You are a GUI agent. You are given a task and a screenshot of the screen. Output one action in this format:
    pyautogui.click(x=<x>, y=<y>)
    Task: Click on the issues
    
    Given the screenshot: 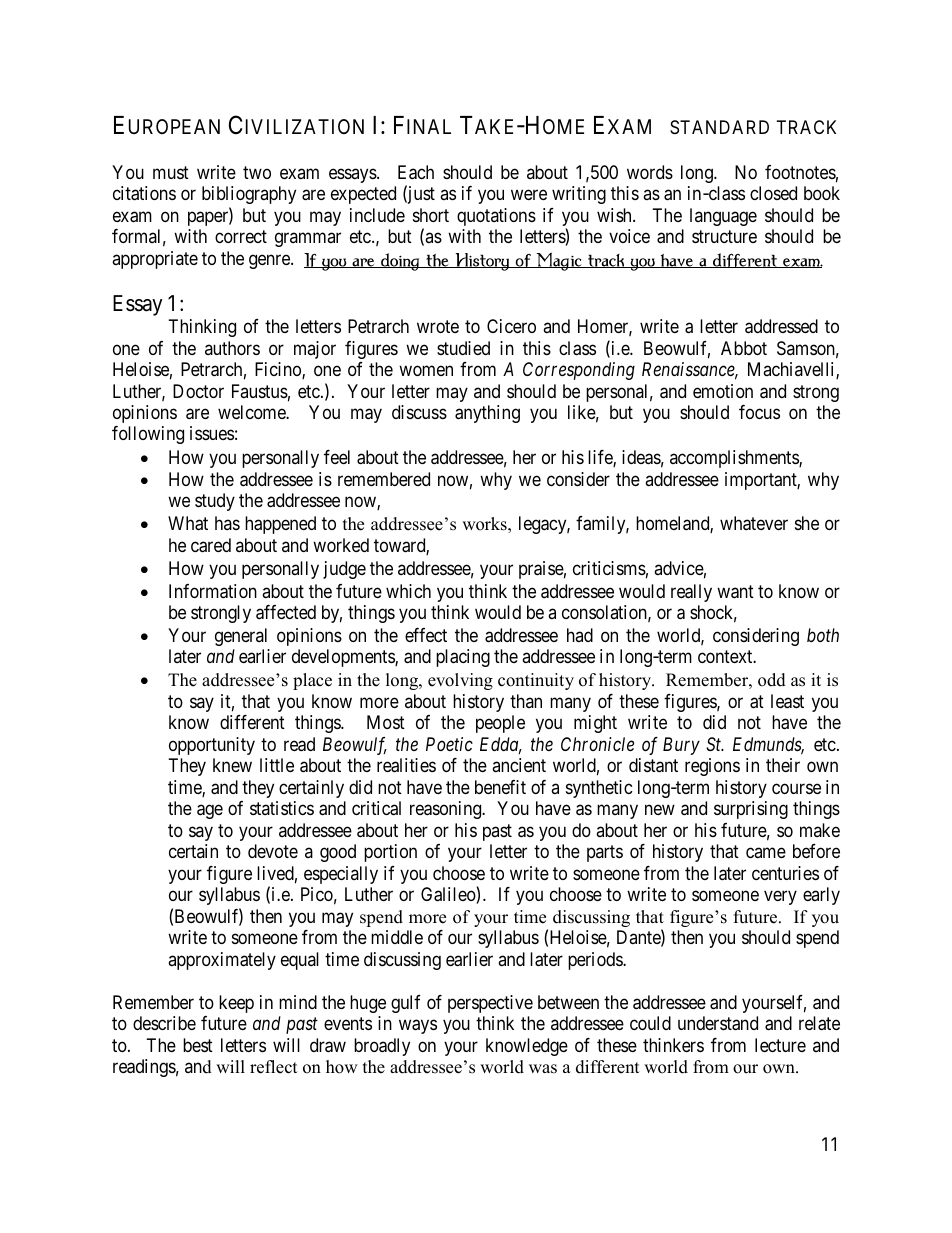 What is the action you would take?
    pyautogui.click(x=212, y=433)
